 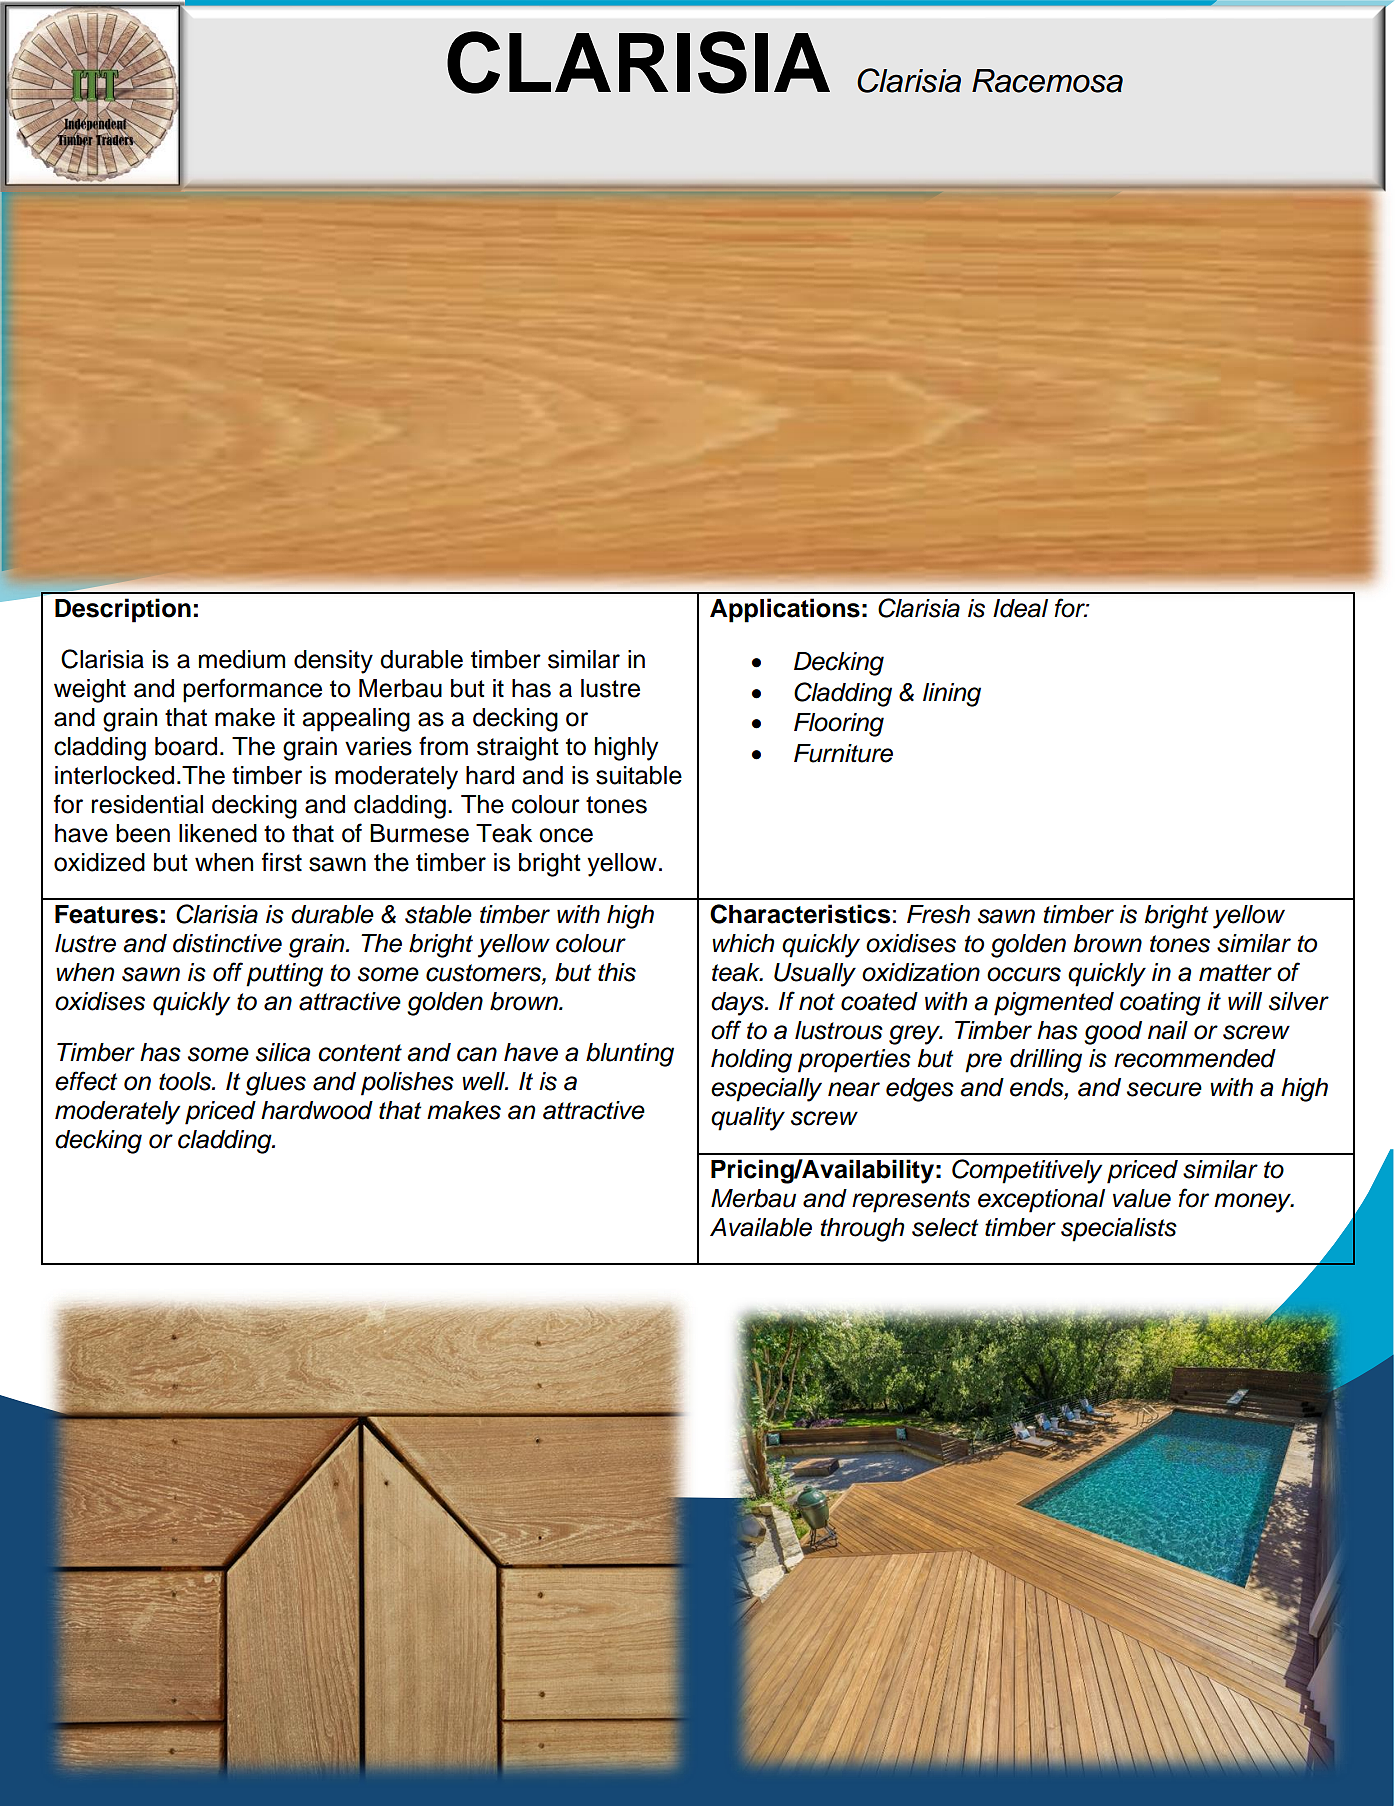 What do you see at coordinates (242, 659) in the image?
I see `medium` at bounding box center [242, 659].
